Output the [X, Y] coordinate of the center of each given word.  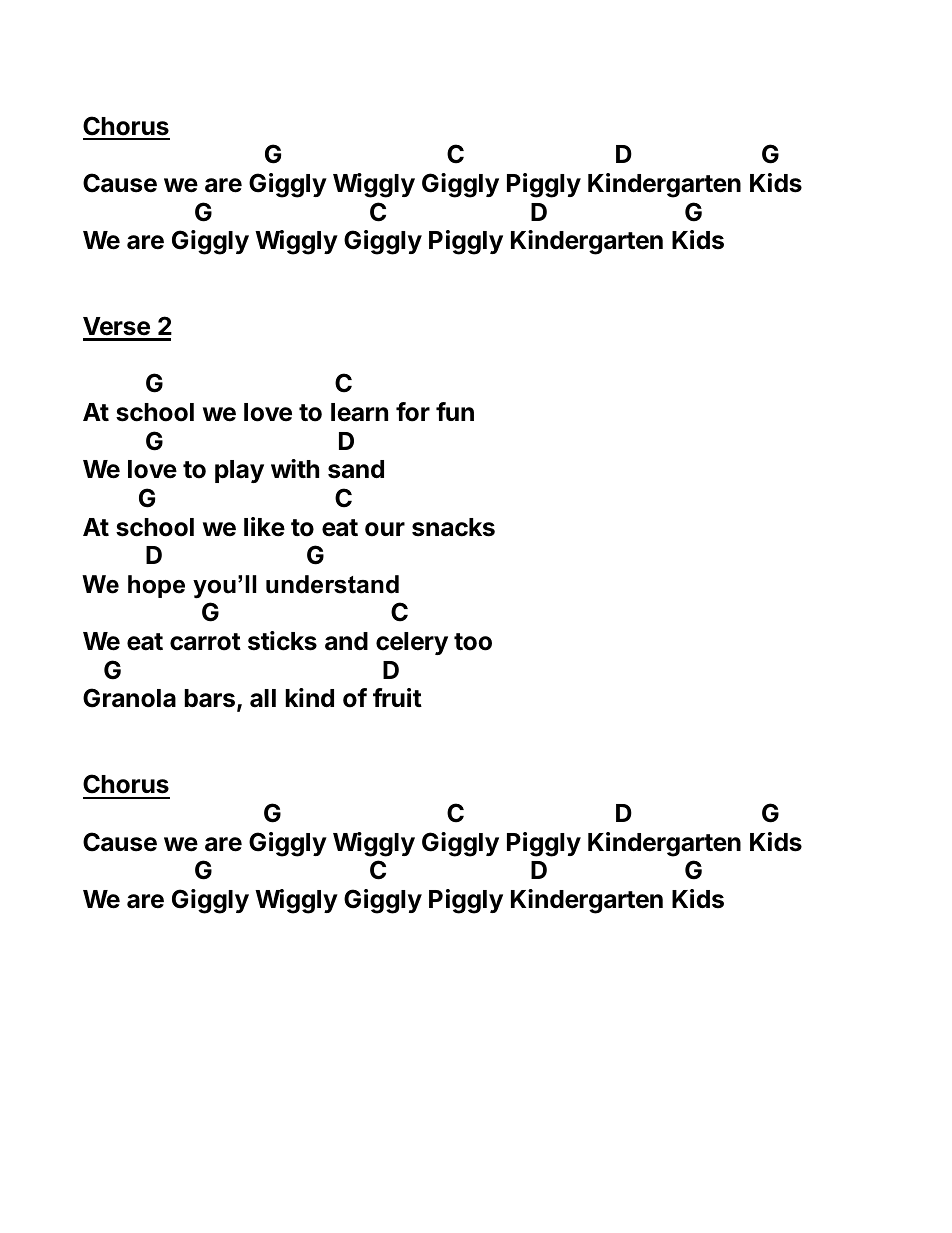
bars [209, 698]
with [295, 468]
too [473, 642]
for [413, 412]
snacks [453, 527]
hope [156, 586]
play [239, 471]
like [264, 527]
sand [356, 469]
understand [332, 584]
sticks [282, 641]
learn [359, 412]
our [385, 529]
